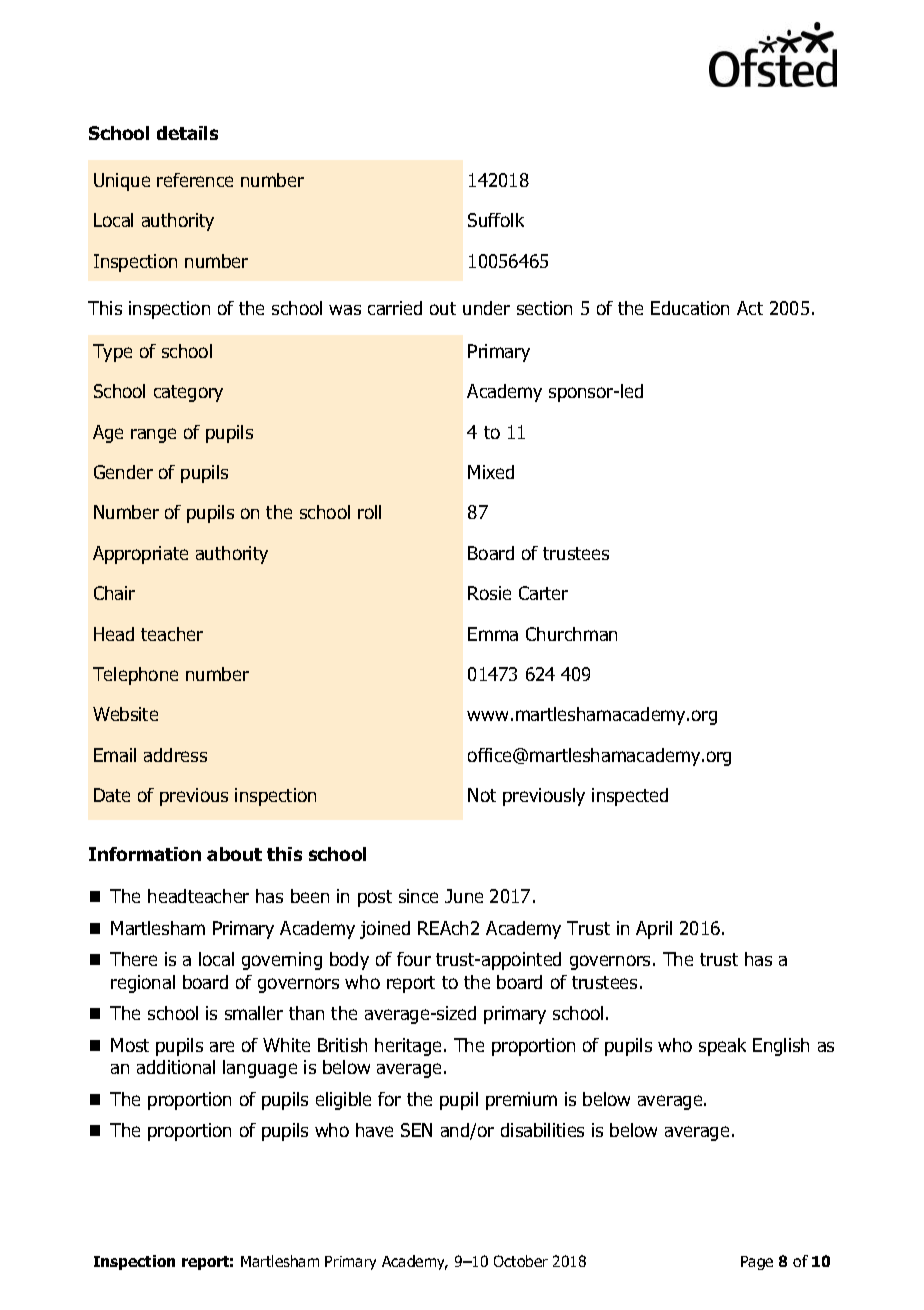 The height and width of the page is (1310, 924). I want to click on Suffolk, so click(496, 220).
